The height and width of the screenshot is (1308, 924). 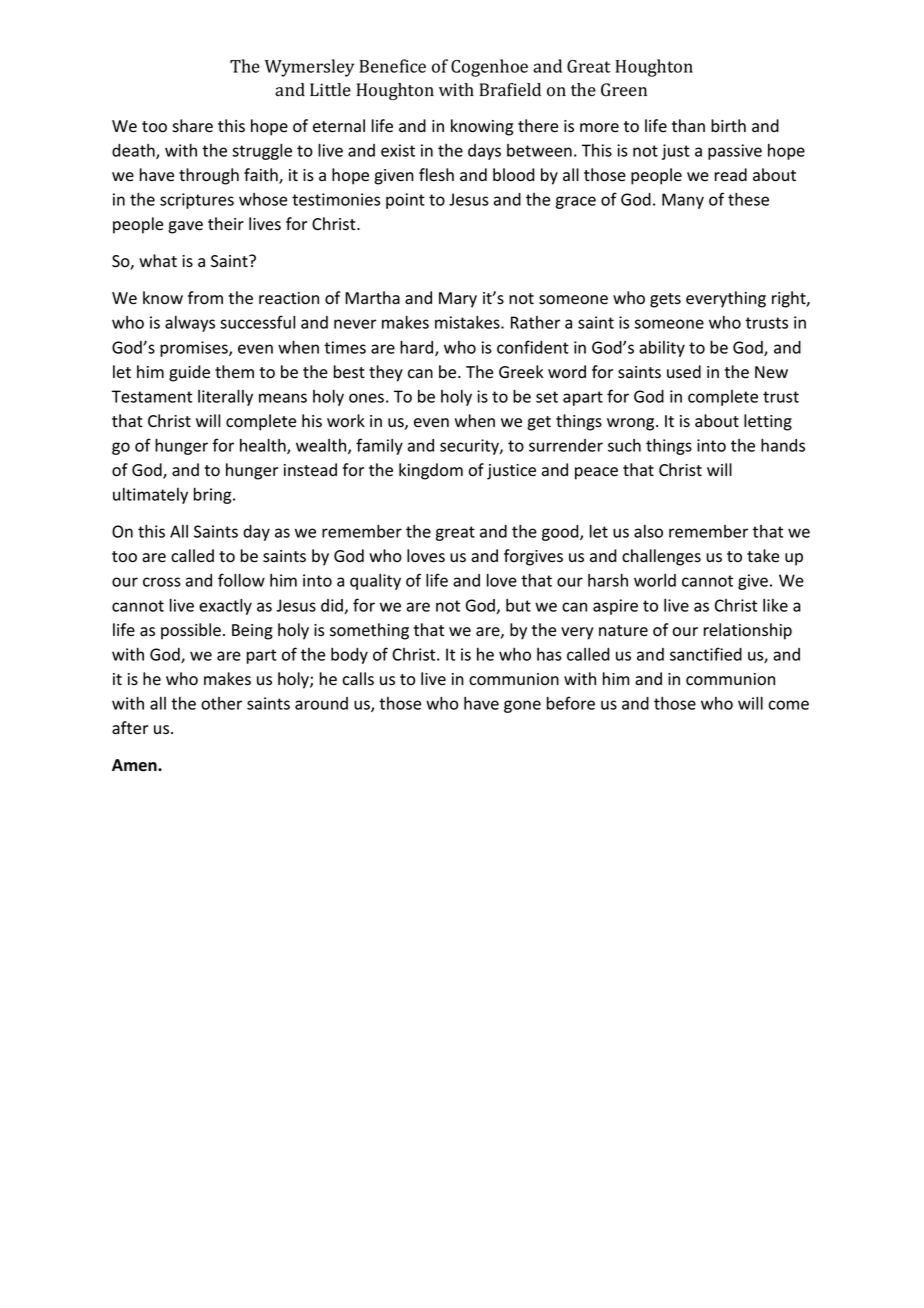 What do you see at coordinates (458, 300) in the screenshot?
I see `Mary` at bounding box center [458, 300].
